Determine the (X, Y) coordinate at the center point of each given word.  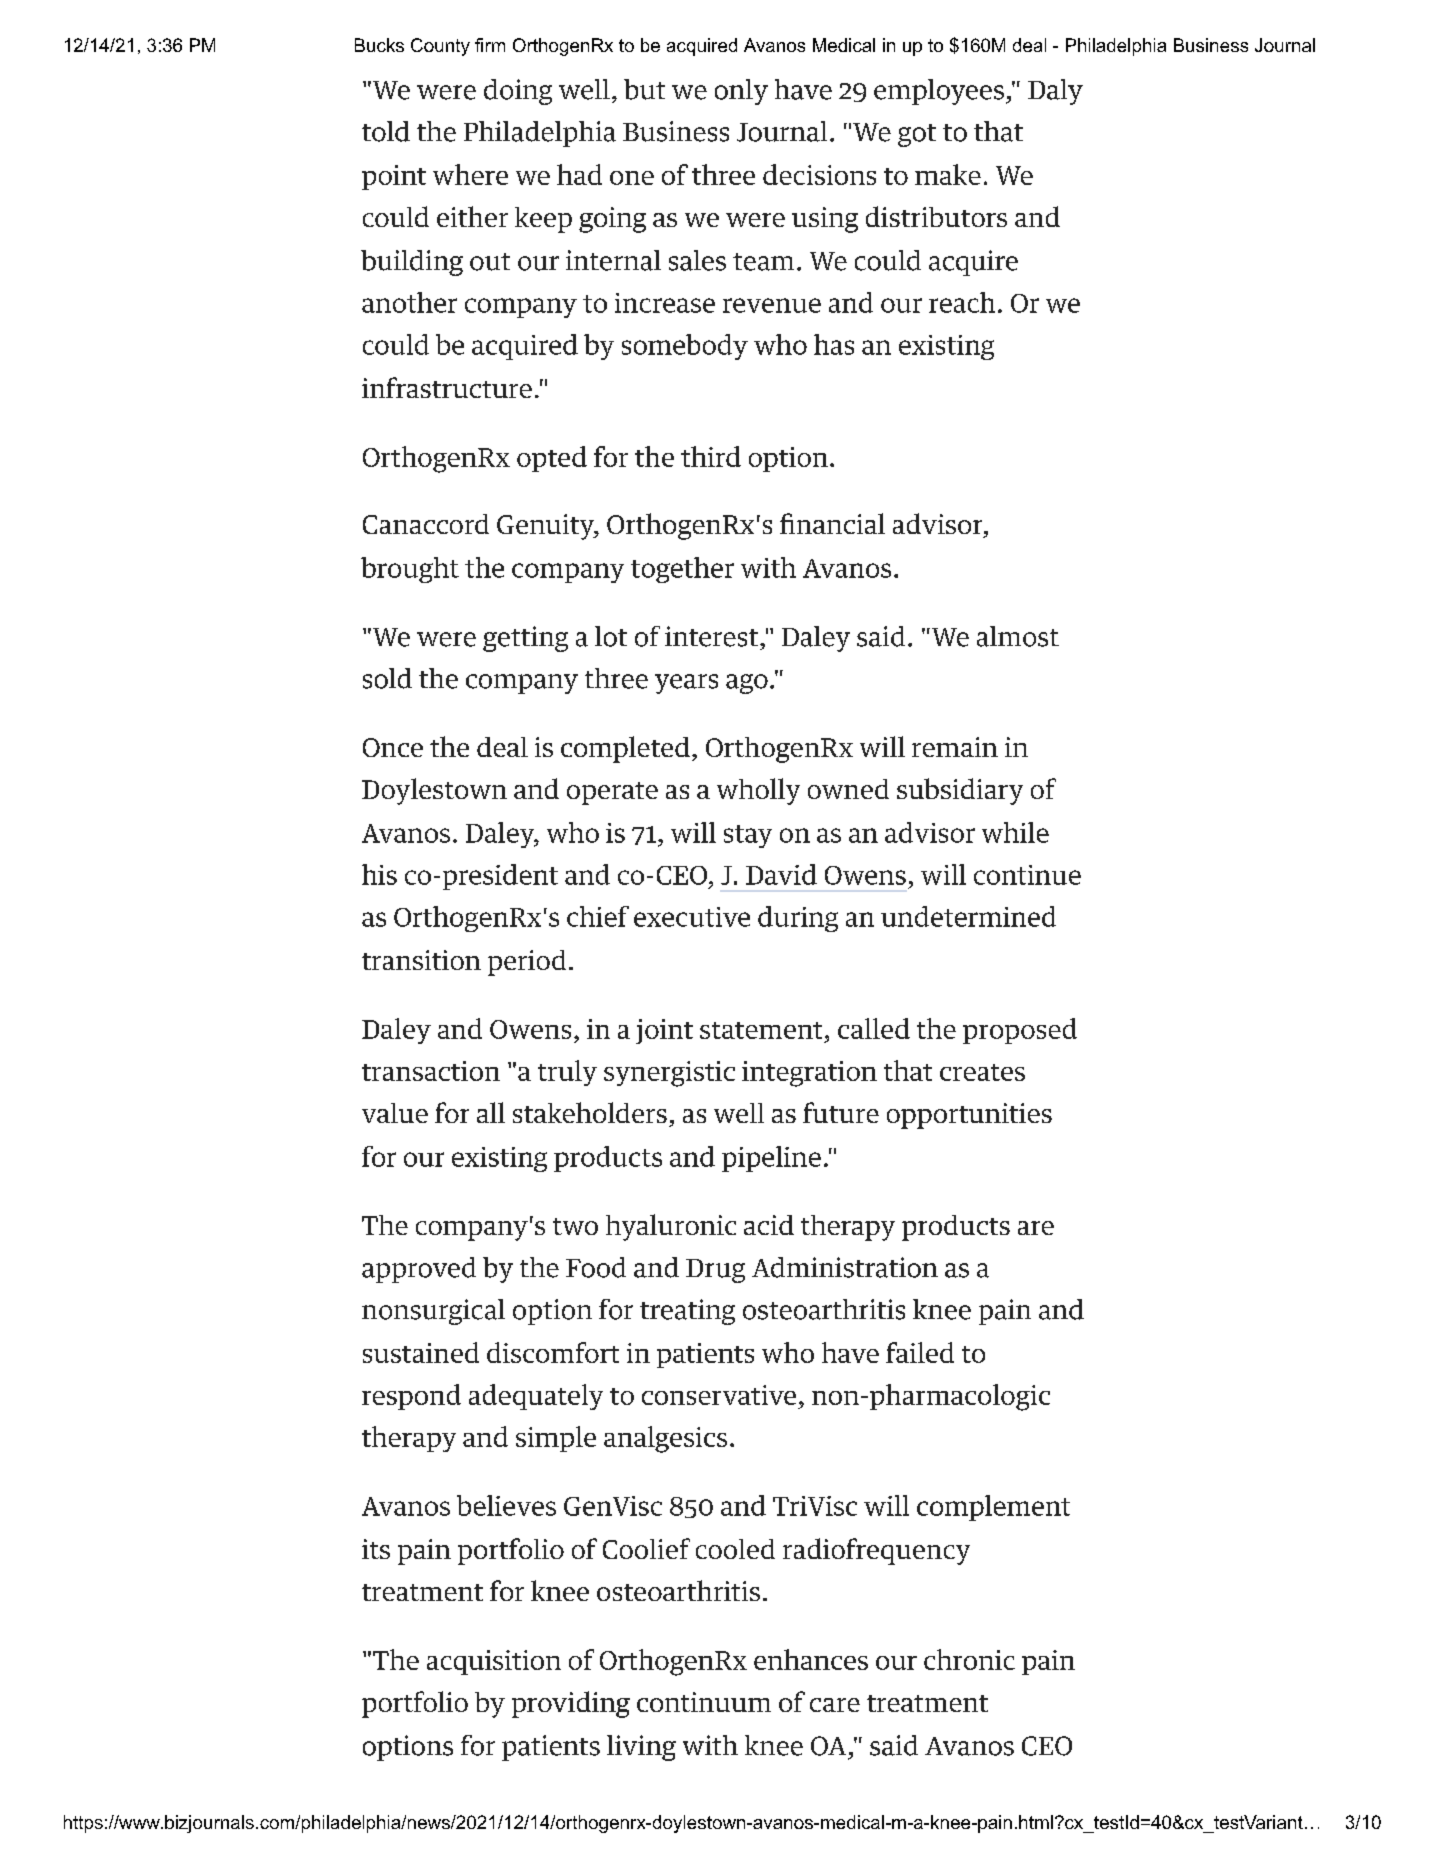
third (711, 456)
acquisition (494, 1662)
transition (421, 960)
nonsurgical (433, 1312)
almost (1018, 636)
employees (939, 92)
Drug (715, 1271)
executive (692, 917)
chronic (969, 1659)
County (440, 47)
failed (920, 1352)
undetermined (968, 916)
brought (410, 570)
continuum (704, 1702)
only (741, 92)
